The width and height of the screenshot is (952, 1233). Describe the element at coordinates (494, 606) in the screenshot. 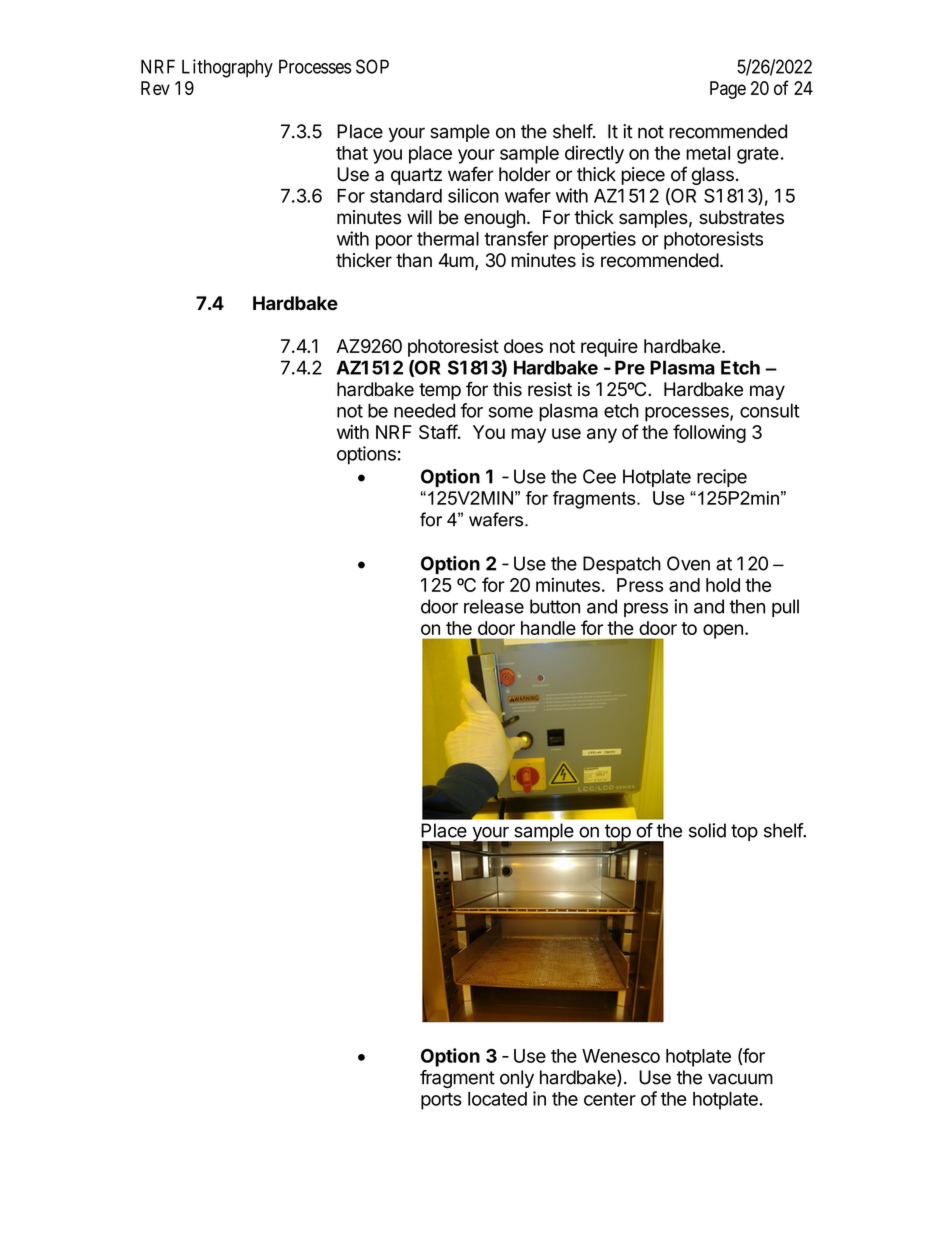

I see `release` at that location.
